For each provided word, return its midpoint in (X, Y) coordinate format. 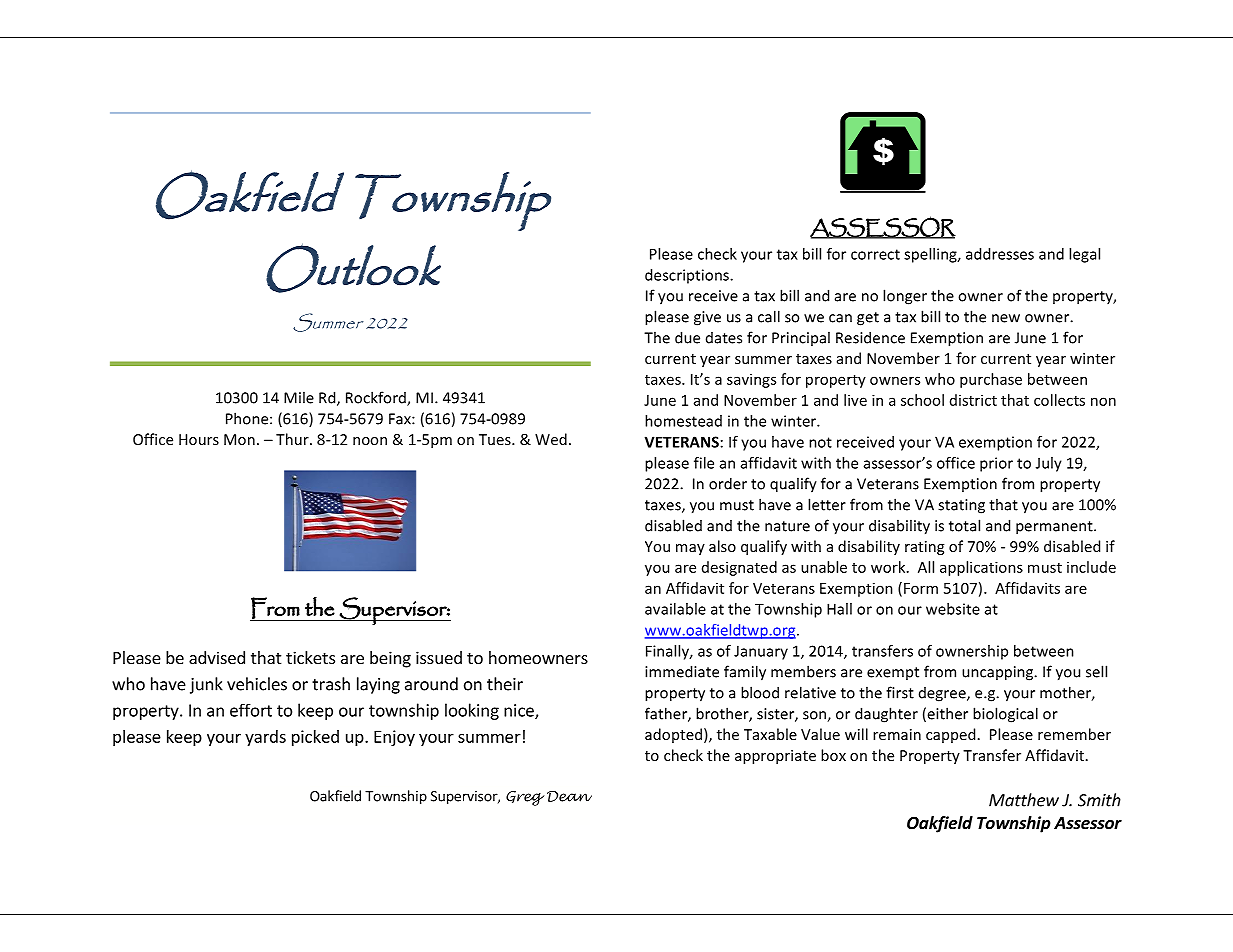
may (690, 549)
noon (370, 441)
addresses (1000, 254)
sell (1096, 671)
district (973, 400)
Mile (299, 397)
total (964, 525)
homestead (683, 421)
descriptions (688, 276)
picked (315, 738)
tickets (310, 657)
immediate (682, 671)
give (707, 318)
